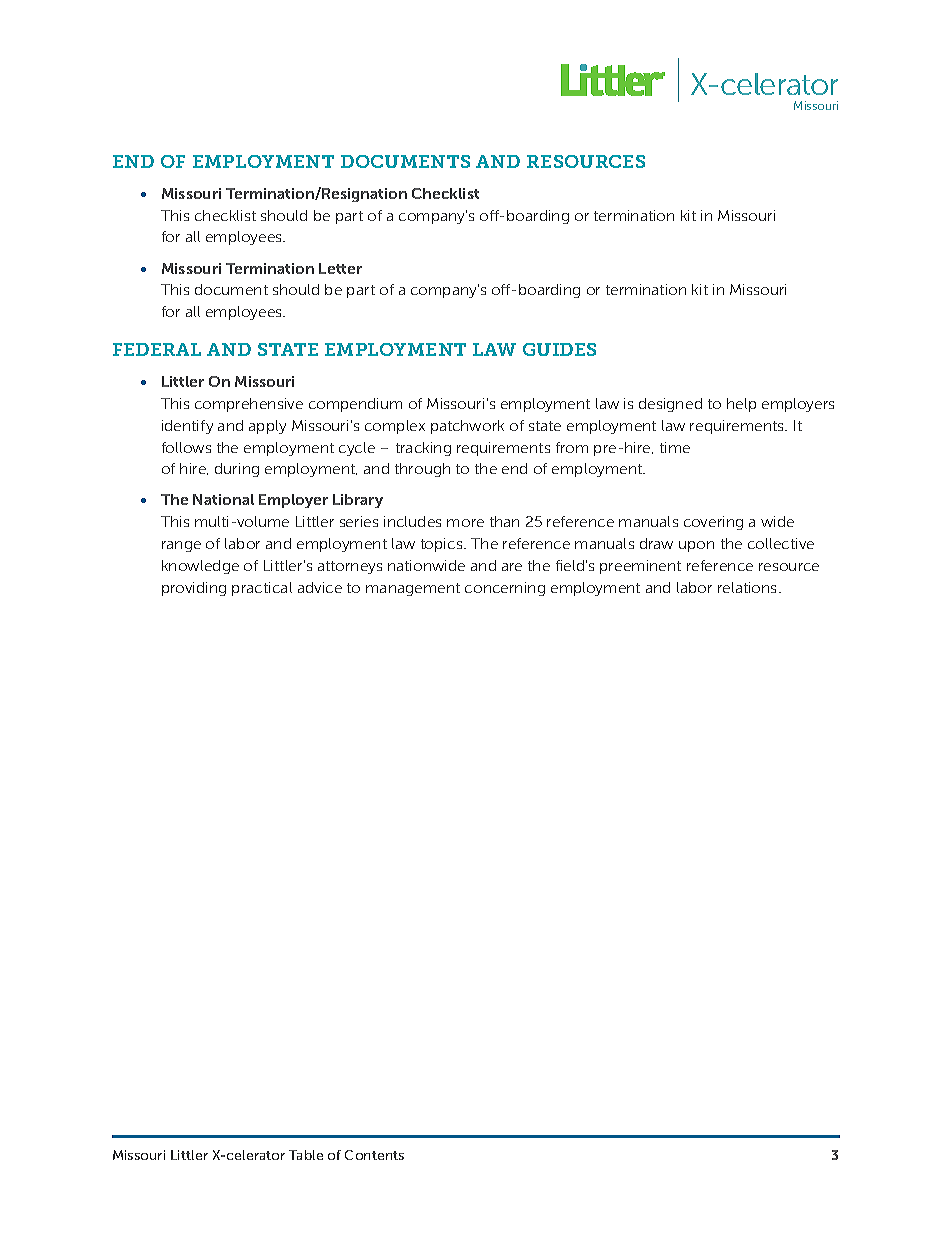  What do you see at coordinates (157, 349) in the document?
I see `FEDERAL` at bounding box center [157, 349].
